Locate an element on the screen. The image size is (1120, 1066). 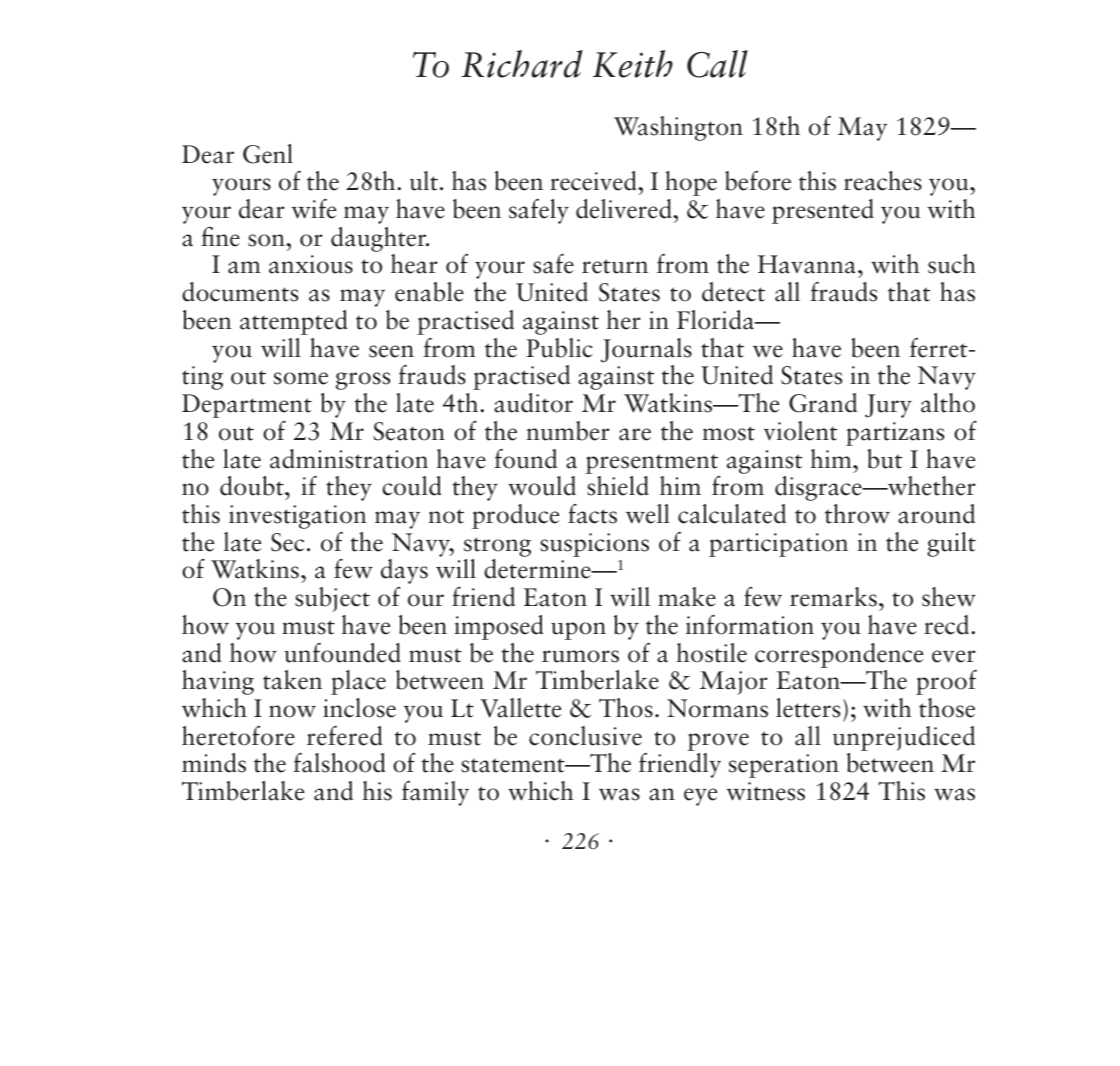
such is located at coordinates (952, 264).
